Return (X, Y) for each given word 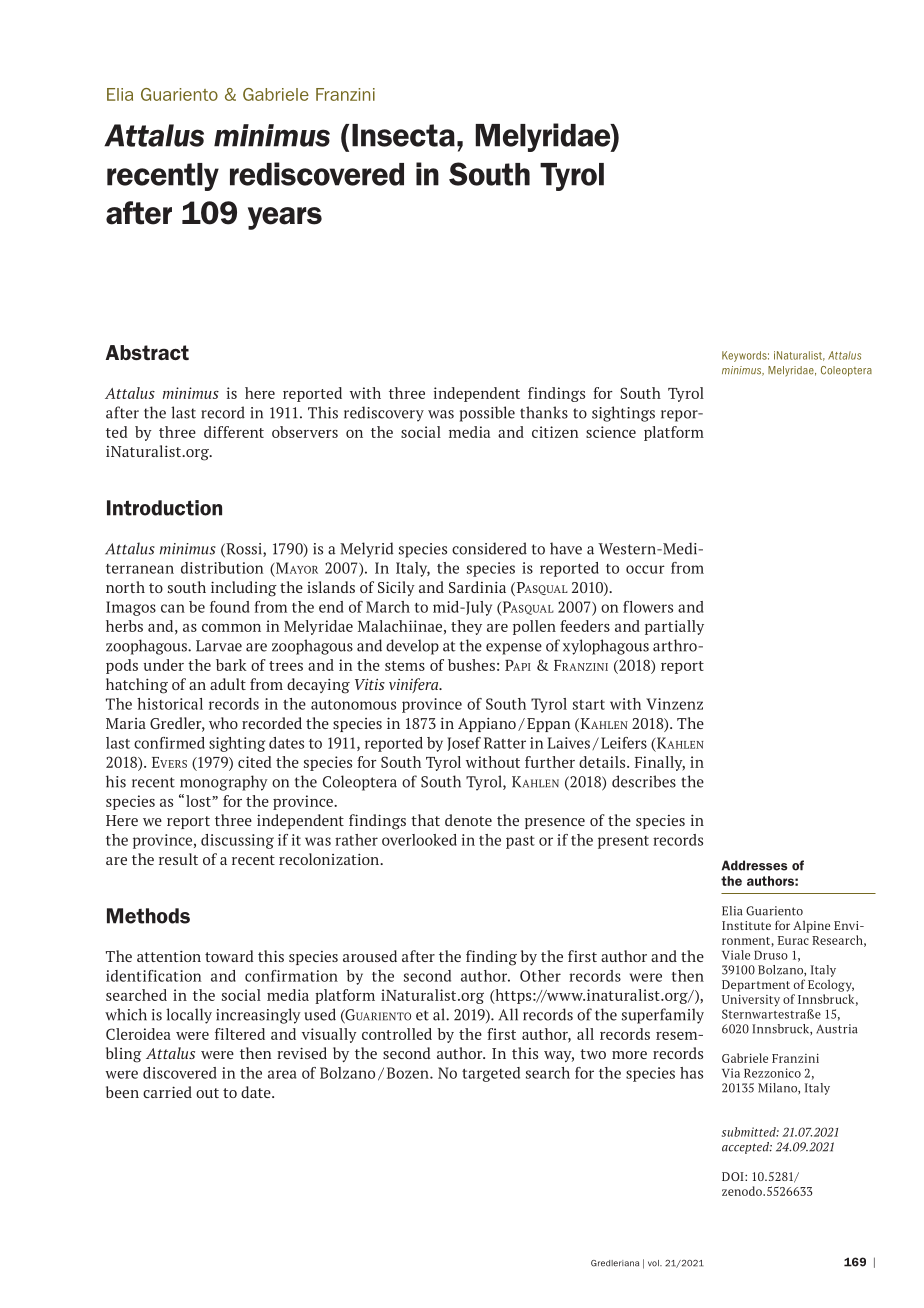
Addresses (754, 865)
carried (167, 1092)
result (178, 859)
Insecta (403, 135)
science (611, 432)
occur (645, 569)
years (285, 218)
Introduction (164, 508)
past (520, 842)
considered (489, 548)
